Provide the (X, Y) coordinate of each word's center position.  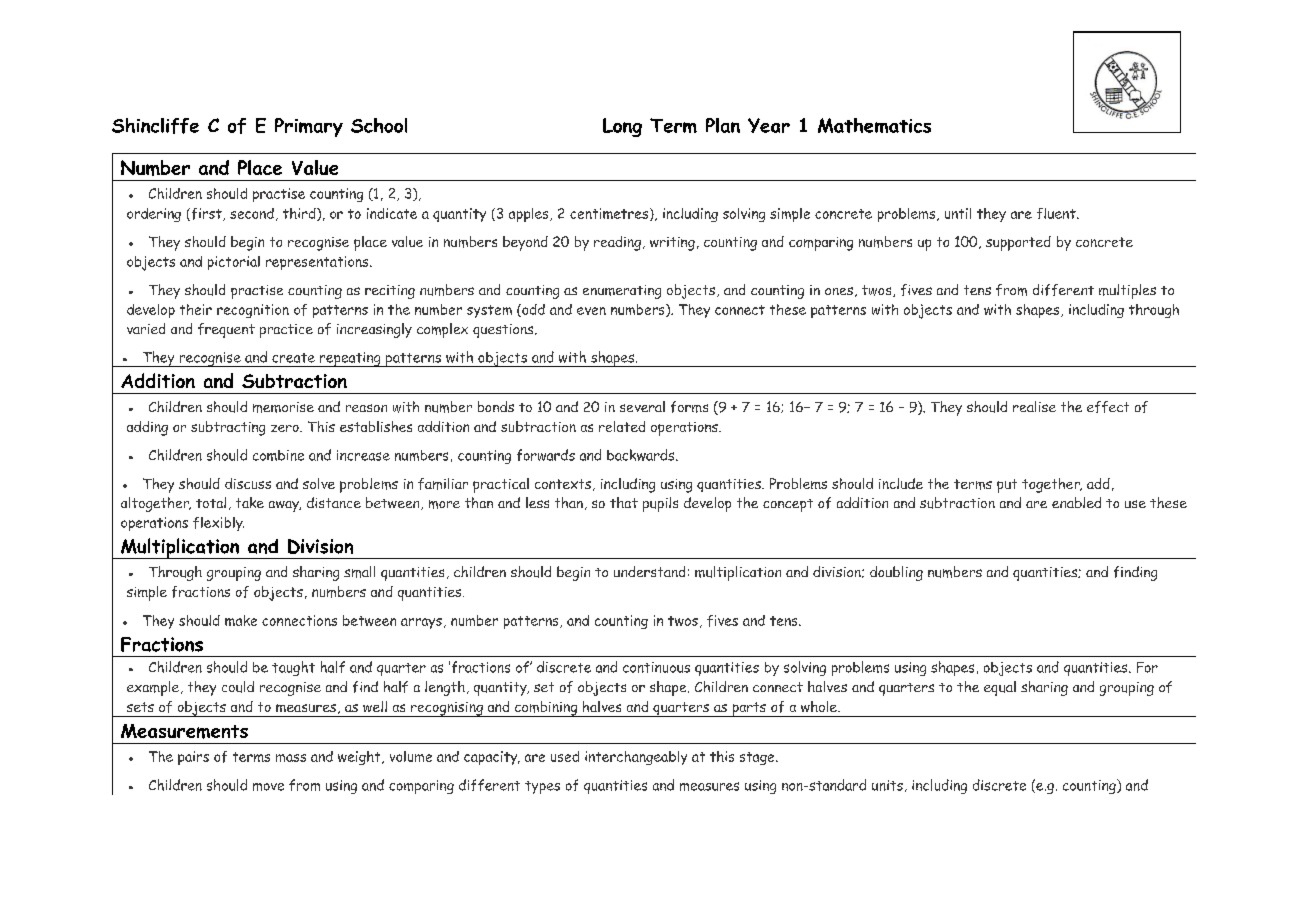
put (1007, 486)
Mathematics (874, 125)
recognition (253, 311)
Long (622, 127)
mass (291, 758)
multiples (1127, 291)
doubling (896, 573)
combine (278, 455)
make (241, 620)
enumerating (622, 292)
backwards (642, 455)
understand (649, 571)
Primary (309, 127)
